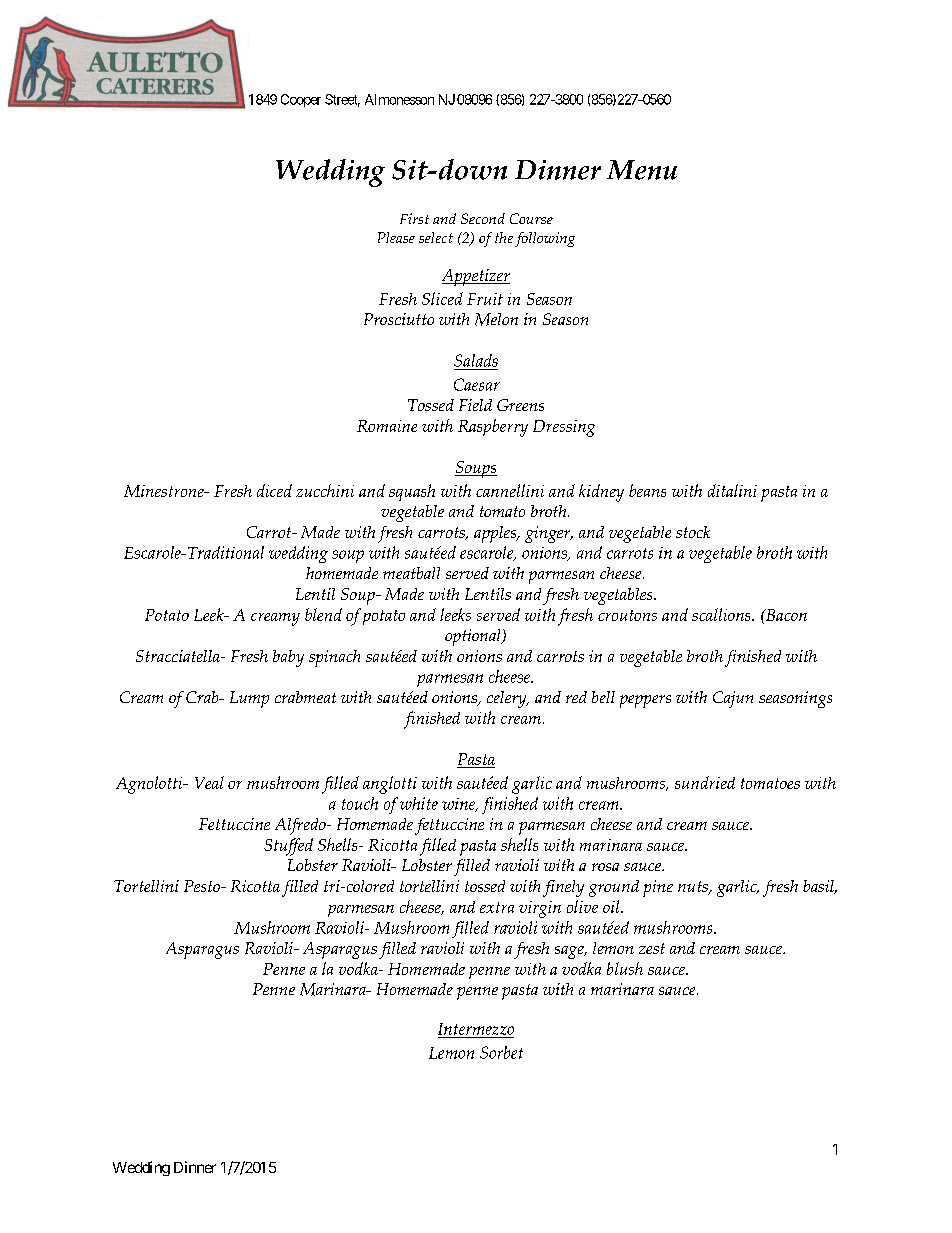 Image resolution: width=952 pixels, height=1233 pixels. What do you see at coordinates (705, 782) in the document?
I see `sundried` at bounding box center [705, 782].
